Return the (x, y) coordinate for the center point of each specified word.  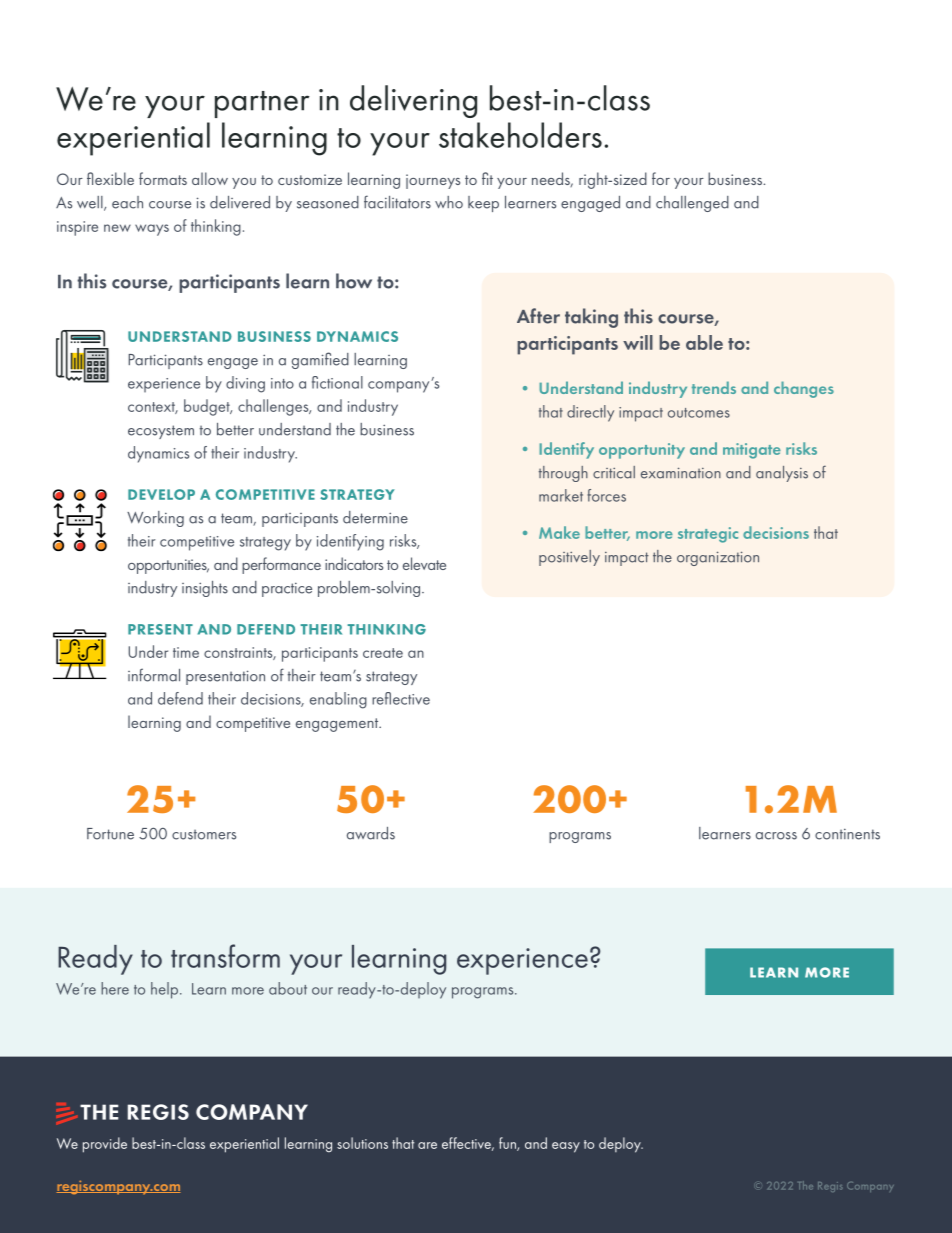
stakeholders (520, 135)
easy (566, 1147)
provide (105, 1145)
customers (204, 834)
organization (718, 558)
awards (371, 833)
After (538, 316)
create (383, 653)
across (776, 836)
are (427, 1145)
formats (163, 178)
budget (208, 407)
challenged (692, 204)
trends (714, 387)
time (186, 652)
